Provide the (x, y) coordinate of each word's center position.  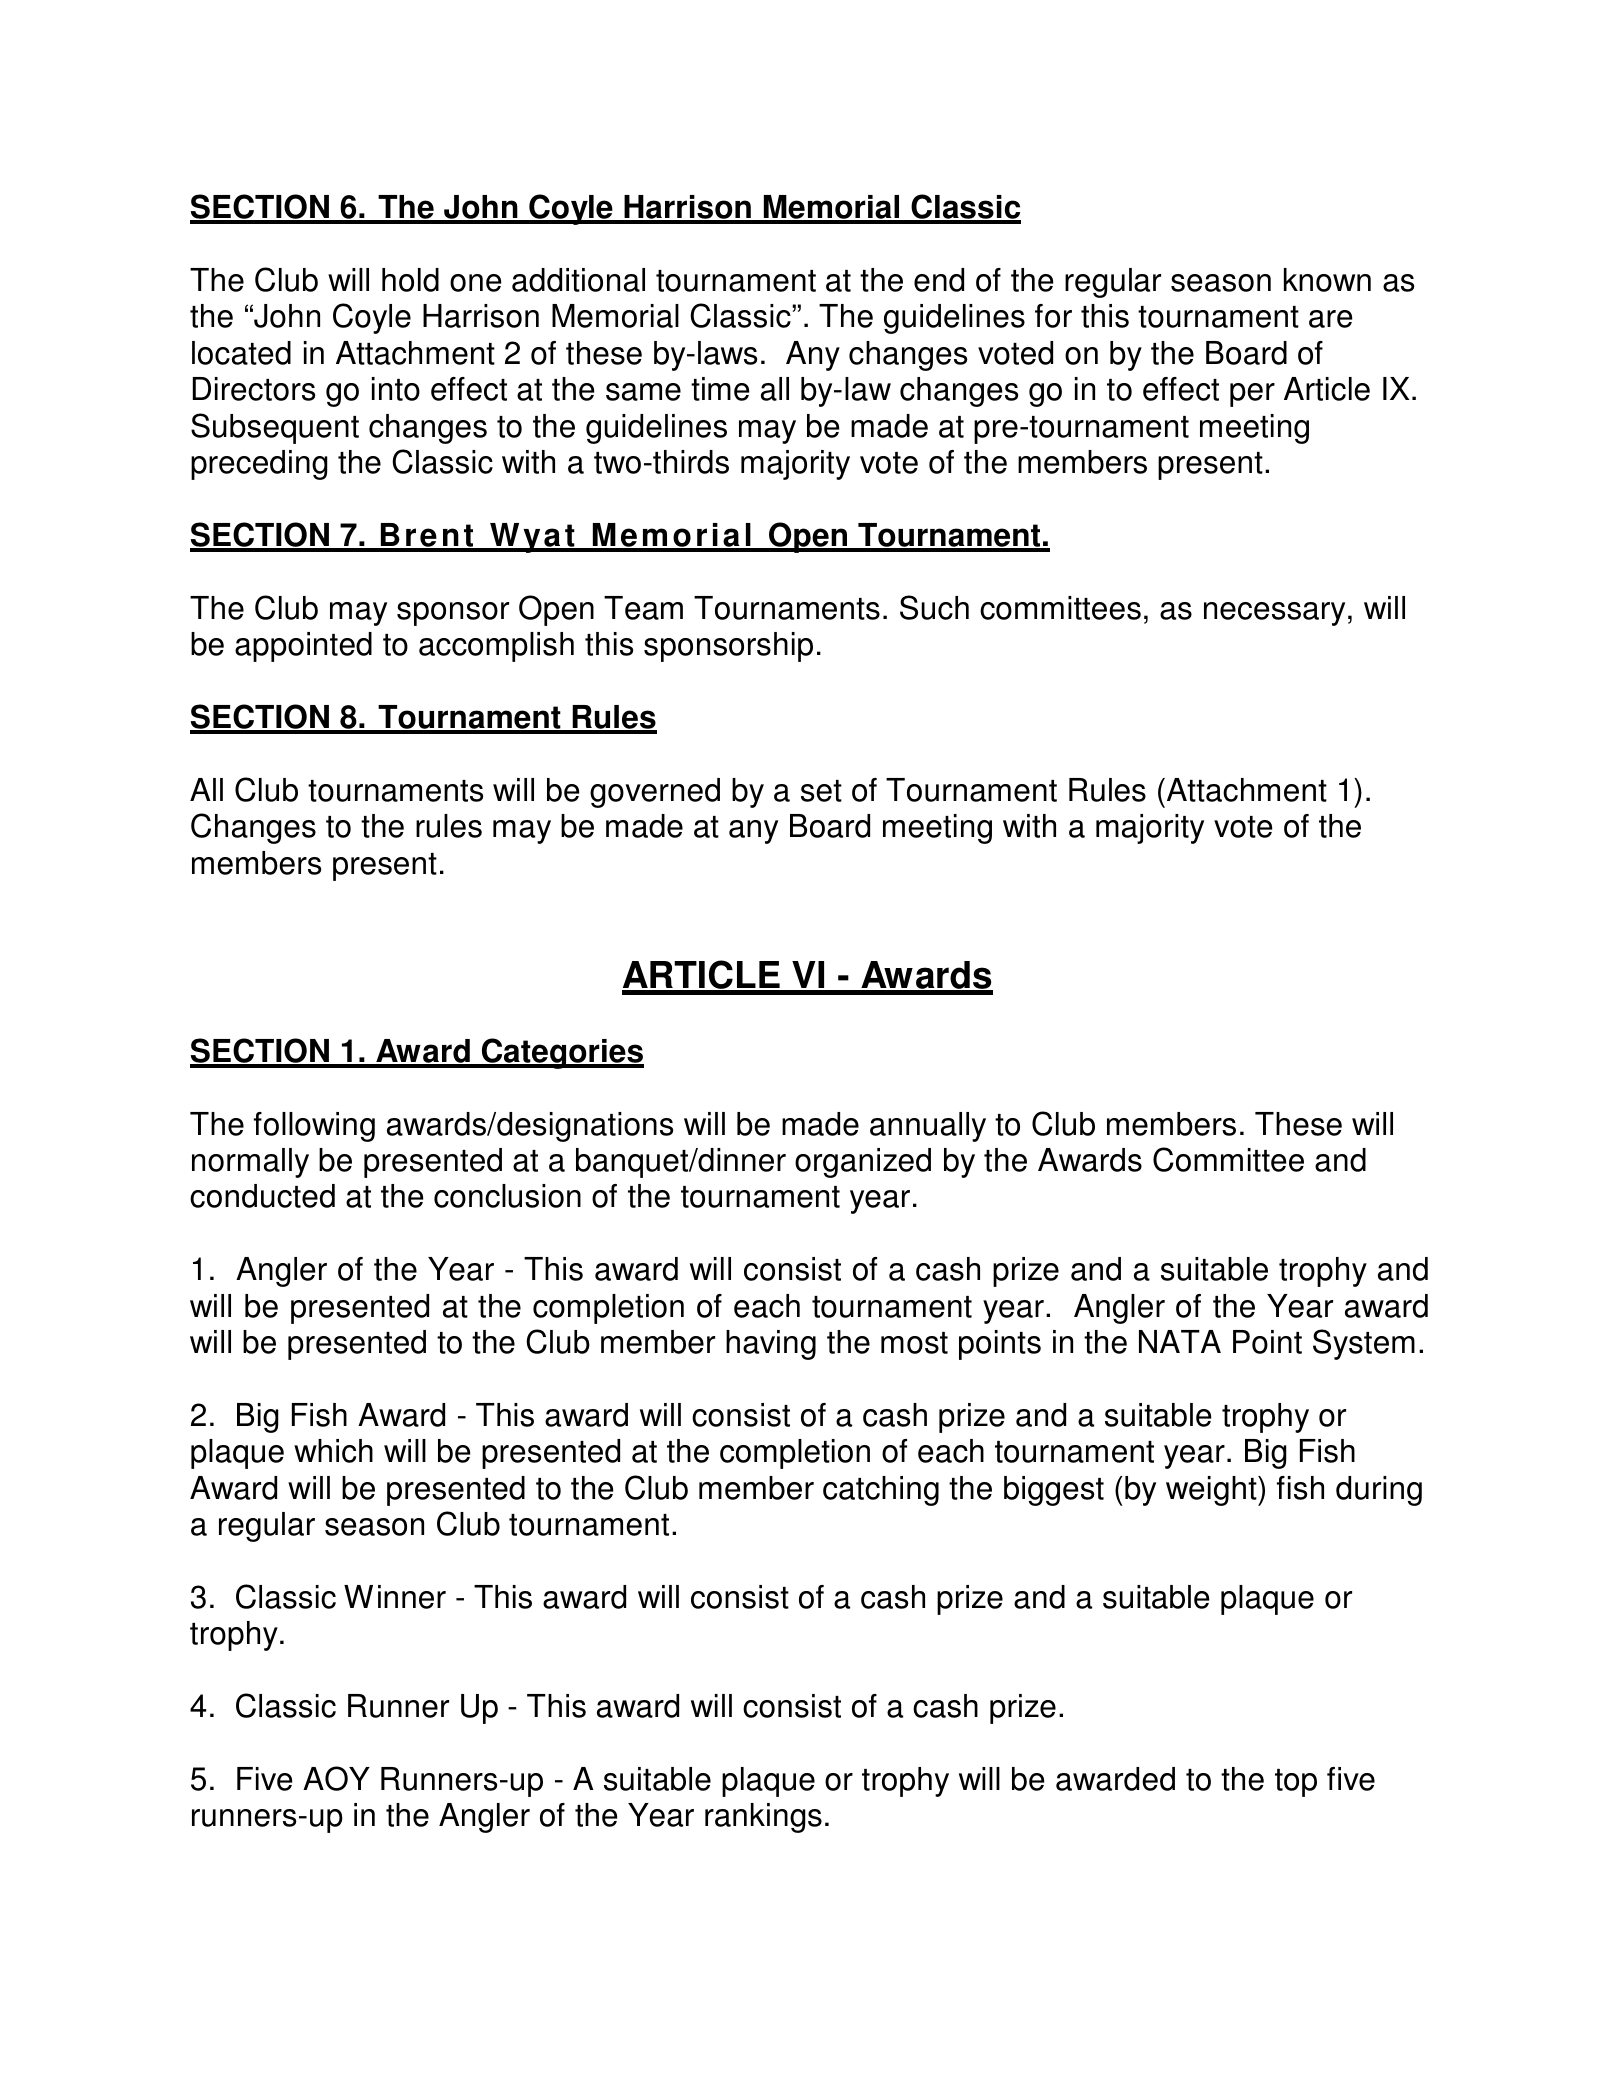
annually (928, 1127)
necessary (1274, 614)
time (720, 389)
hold (410, 280)
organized (863, 1163)
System (1364, 1344)
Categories (562, 1053)
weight (1212, 1491)
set (821, 791)
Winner (395, 1597)
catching (881, 1491)
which (333, 1451)
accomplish (496, 647)
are (1330, 319)
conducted (262, 1196)
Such (934, 607)
